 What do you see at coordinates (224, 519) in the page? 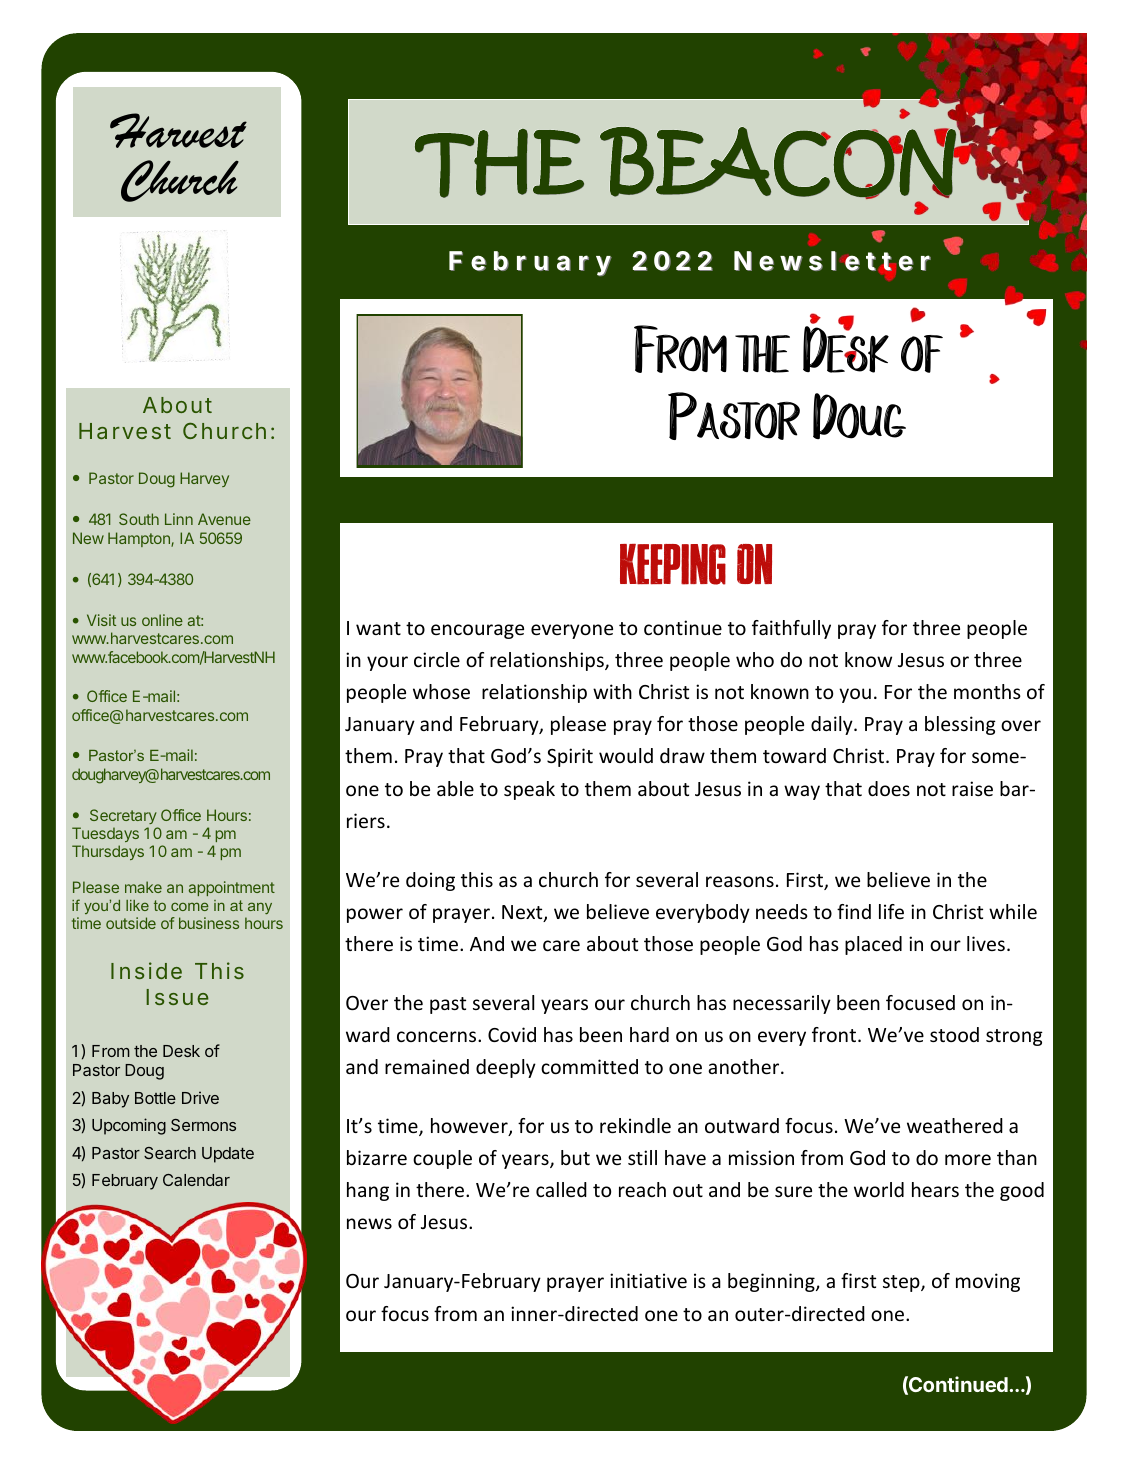
I see `Avenue` at bounding box center [224, 519].
